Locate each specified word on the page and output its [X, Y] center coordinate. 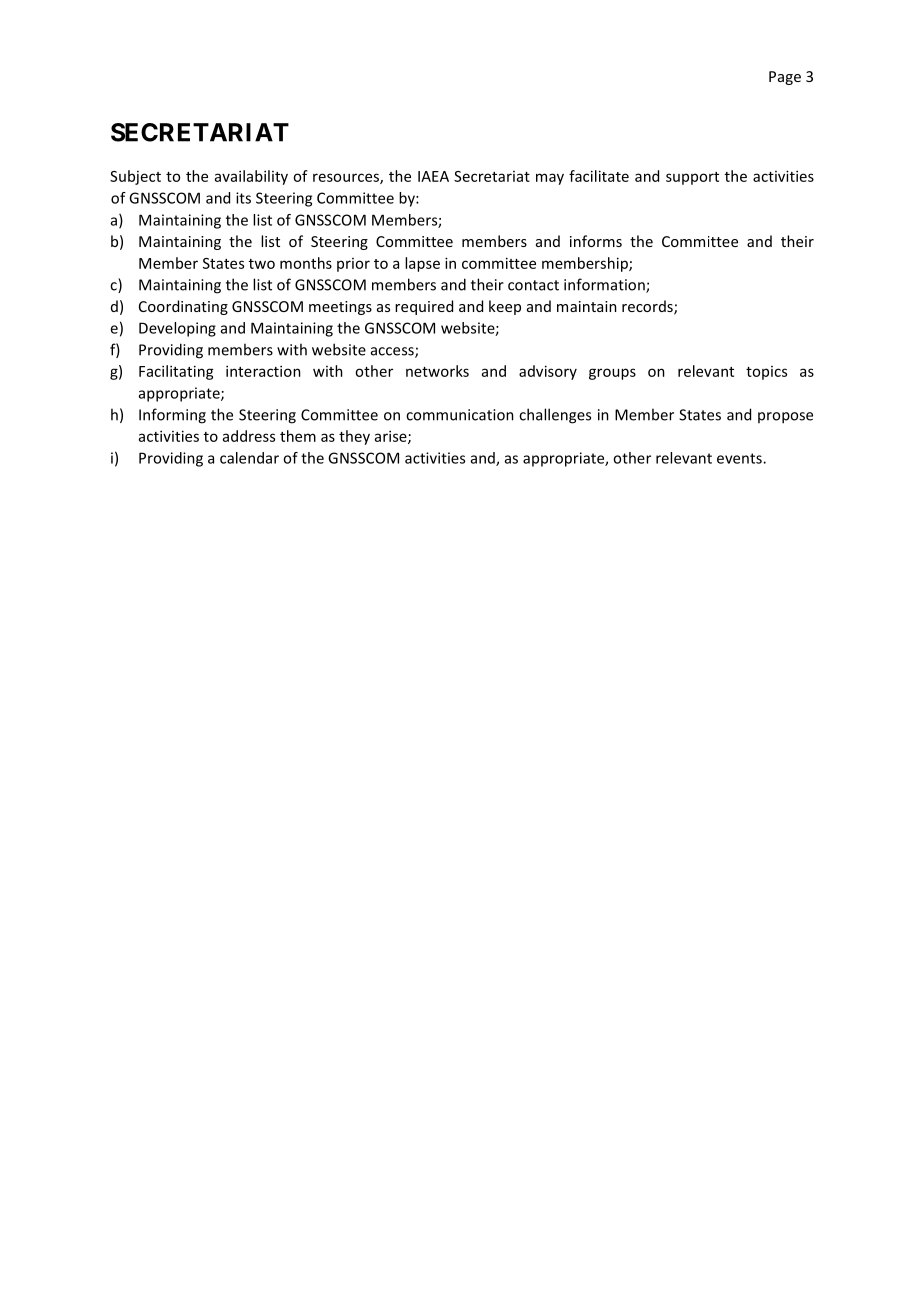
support [692, 178]
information [605, 285]
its [243, 198]
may [550, 179]
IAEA [433, 176]
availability [251, 177]
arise [392, 437]
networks [437, 371]
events [740, 458]
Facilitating [176, 372]
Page [785, 78]
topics [766, 373]
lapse [422, 264]
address [249, 436]
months [306, 263]
